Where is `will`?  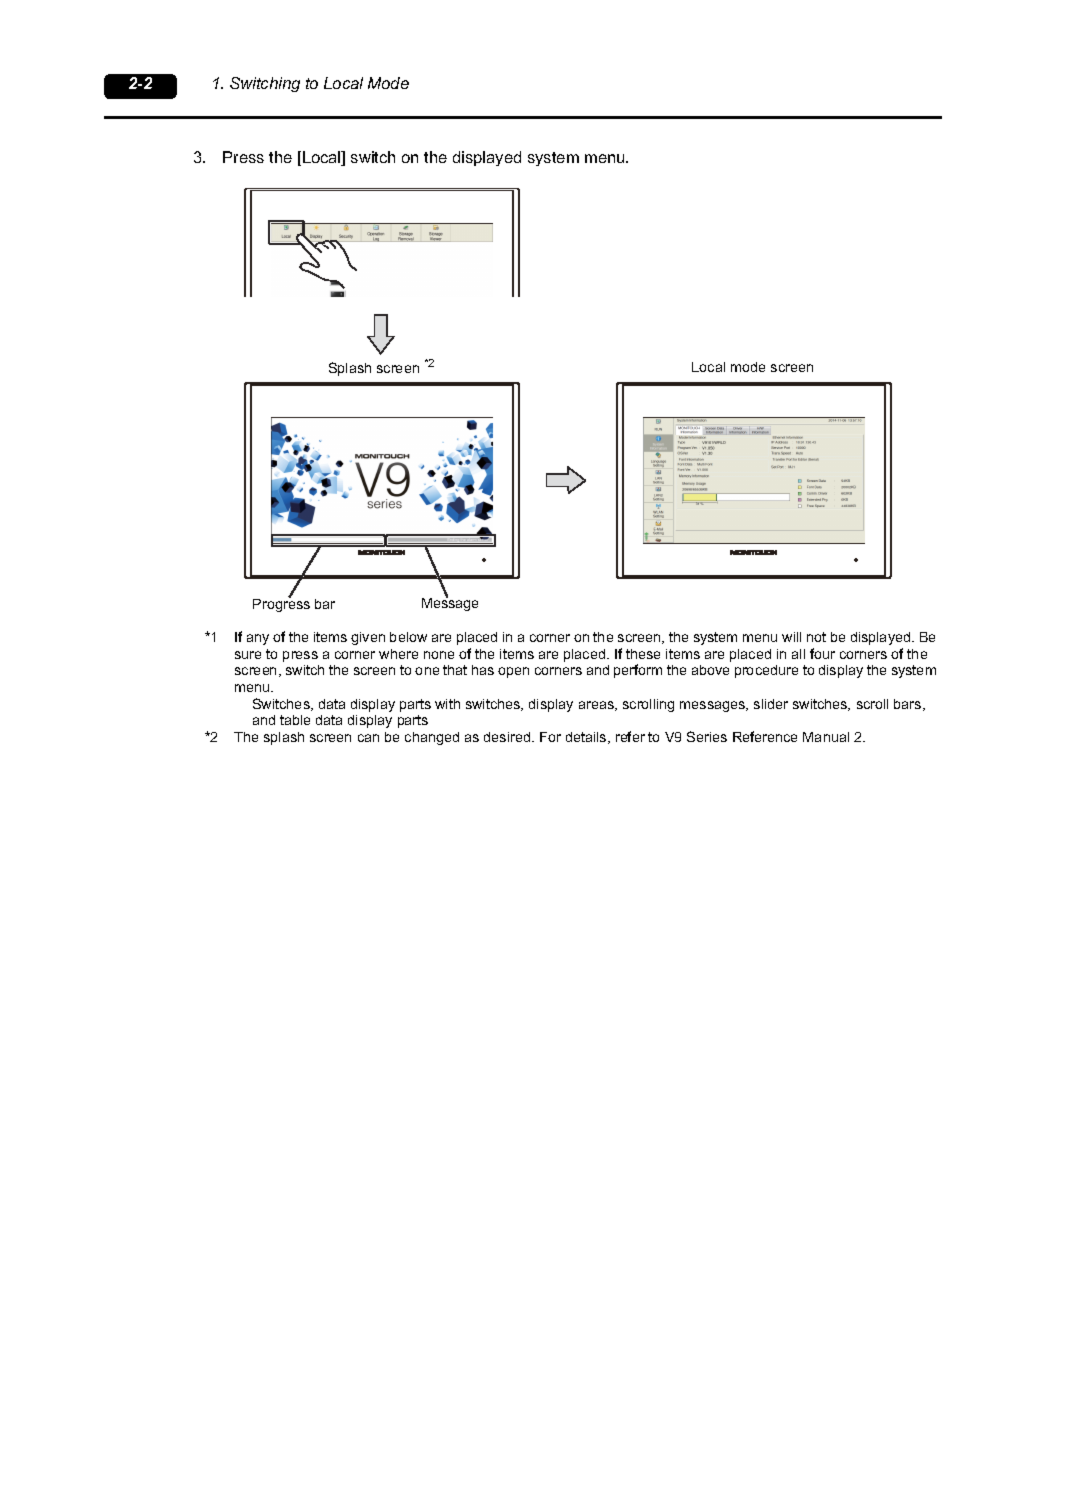 will is located at coordinates (791, 637).
